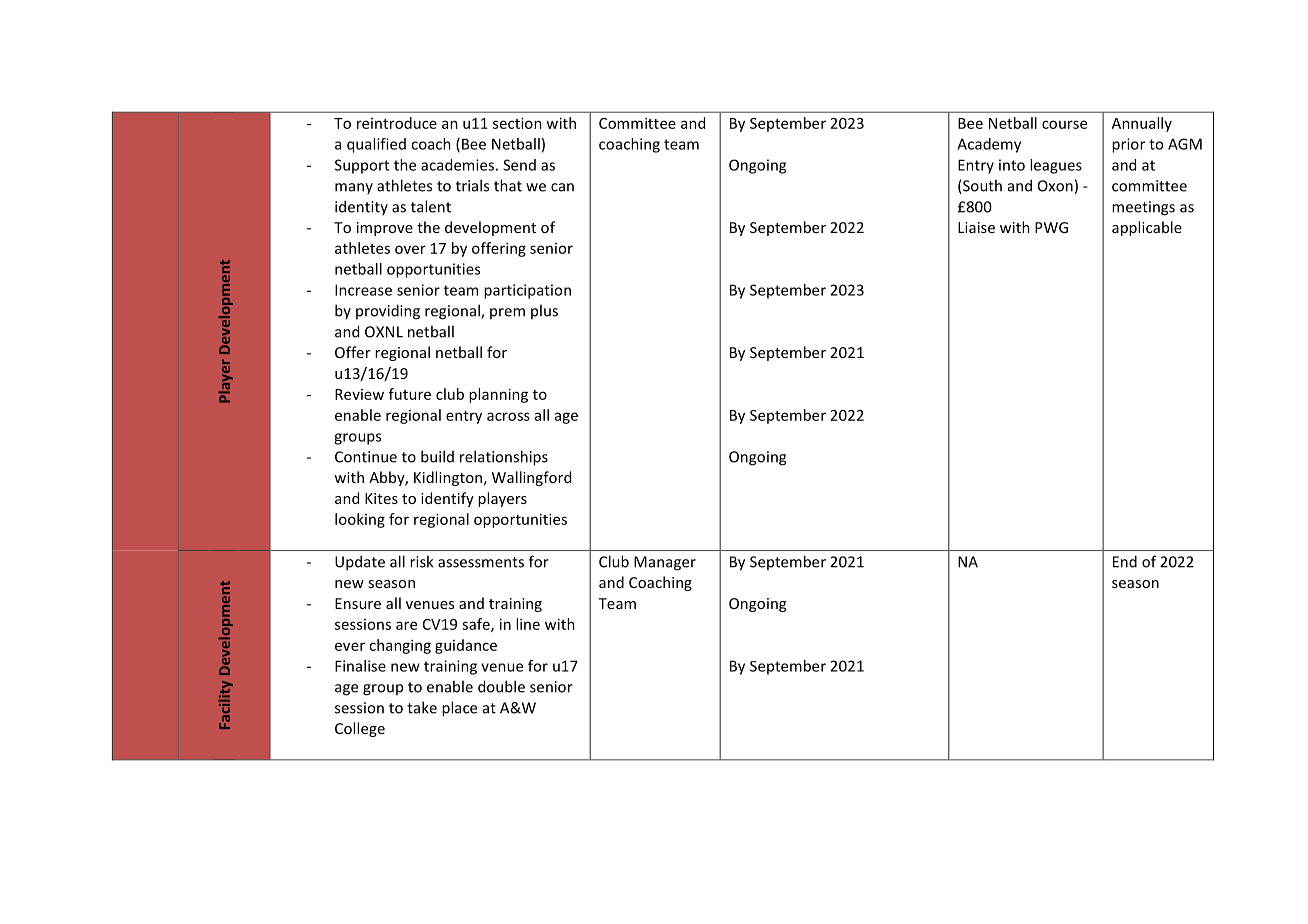 Image resolution: width=1308 pixels, height=924 pixels. I want to click on Academy, so click(989, 145).
